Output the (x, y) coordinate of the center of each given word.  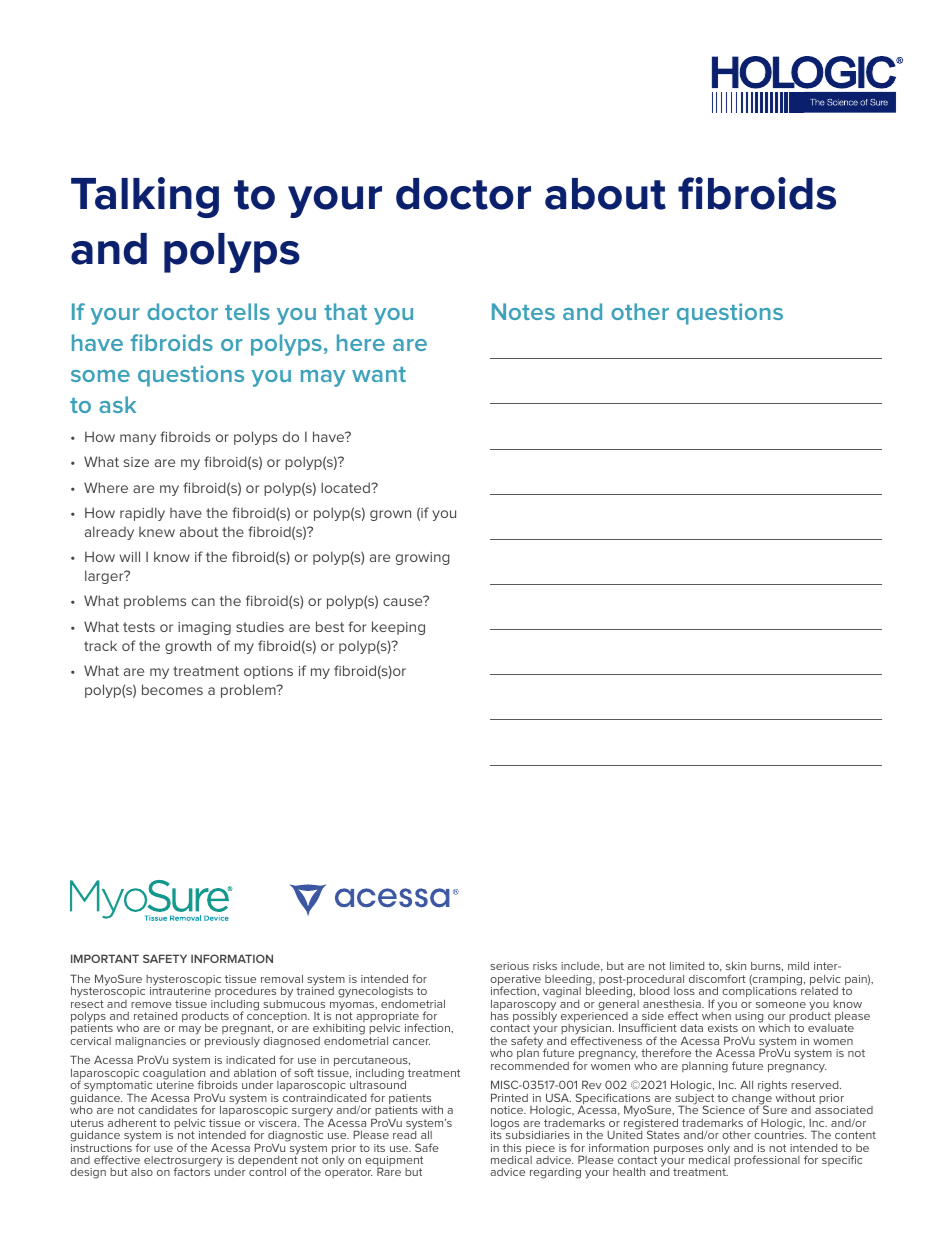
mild (798, 965)
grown (390, 515)
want (379, 374)
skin (736, 965)
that (345, 311)
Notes (523, 311)
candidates (167, 1110)
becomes (172, 689)
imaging (204, 628)
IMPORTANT (105, 958)
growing (423, 558)
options (268, 672)
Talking (145, 197)
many (138, 439)
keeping (398, 628)
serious (509, 966)
